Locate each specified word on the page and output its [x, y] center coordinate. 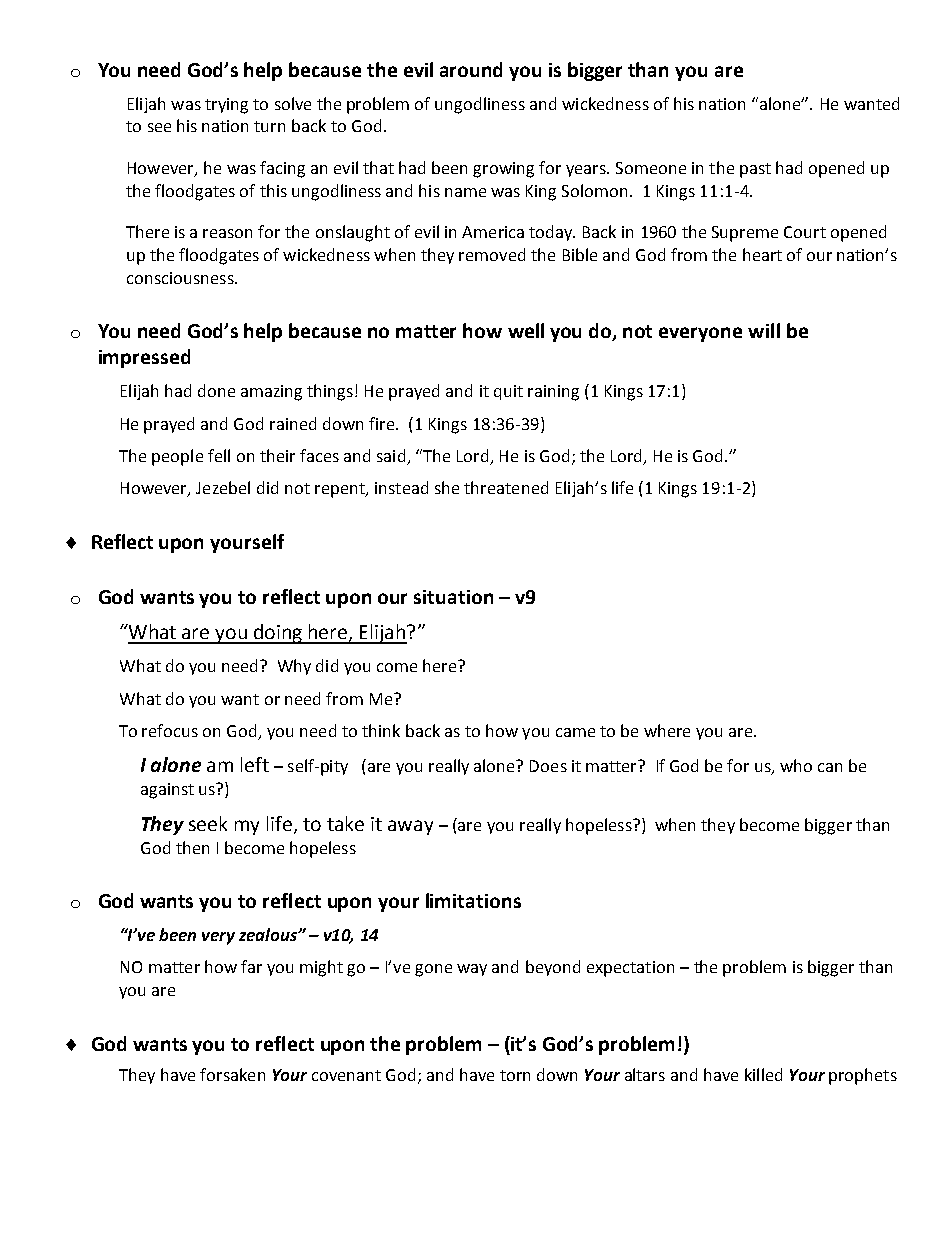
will [764, 330]
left [255, 764]
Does [548, 766]
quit [508, 392]
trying [226, 106]
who [796, 765]
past [755, 170]
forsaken [232, 1074]
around [471, 69]
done [216, 390]
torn [515, 1075]
